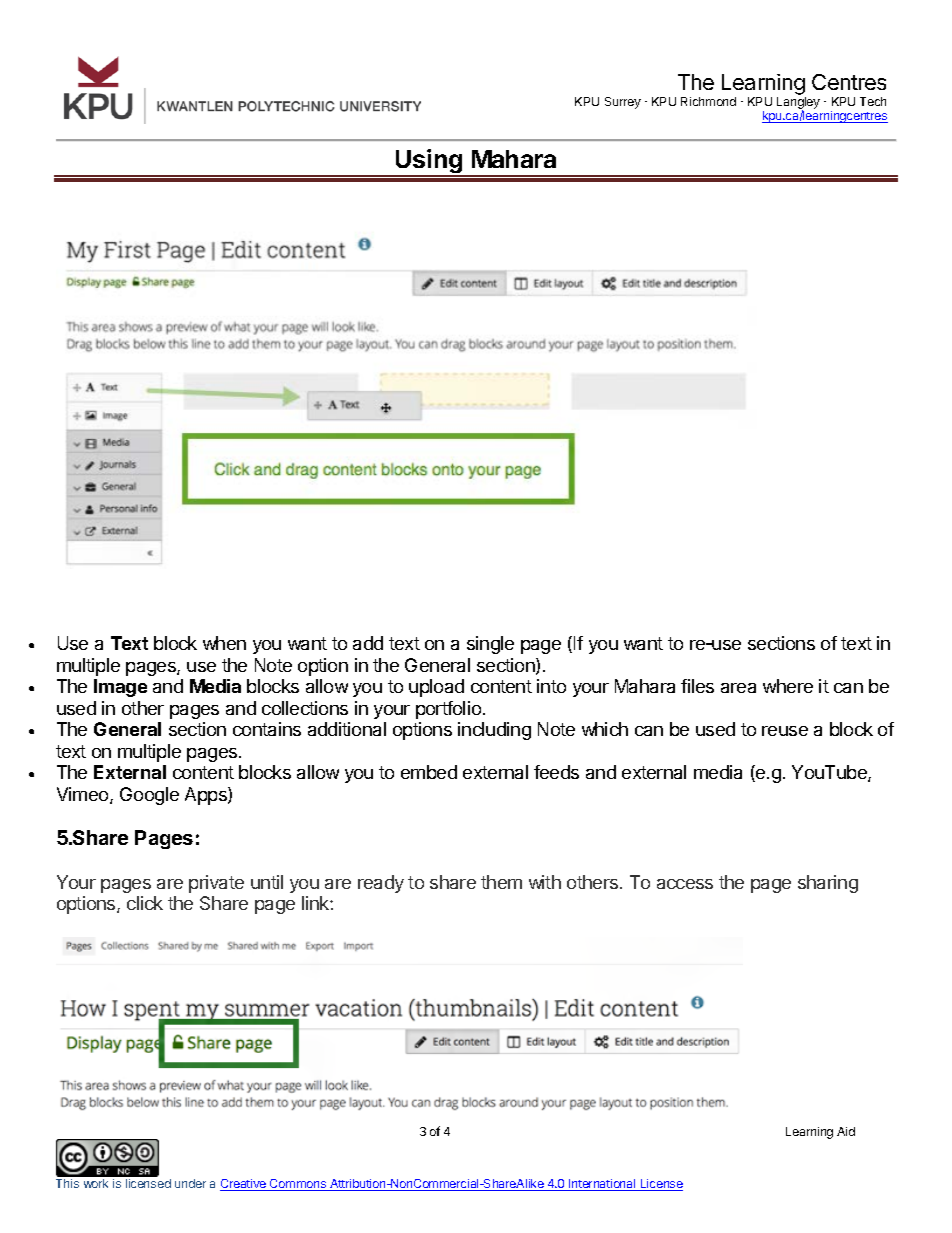  I want to click on where, so click(788, 686).
